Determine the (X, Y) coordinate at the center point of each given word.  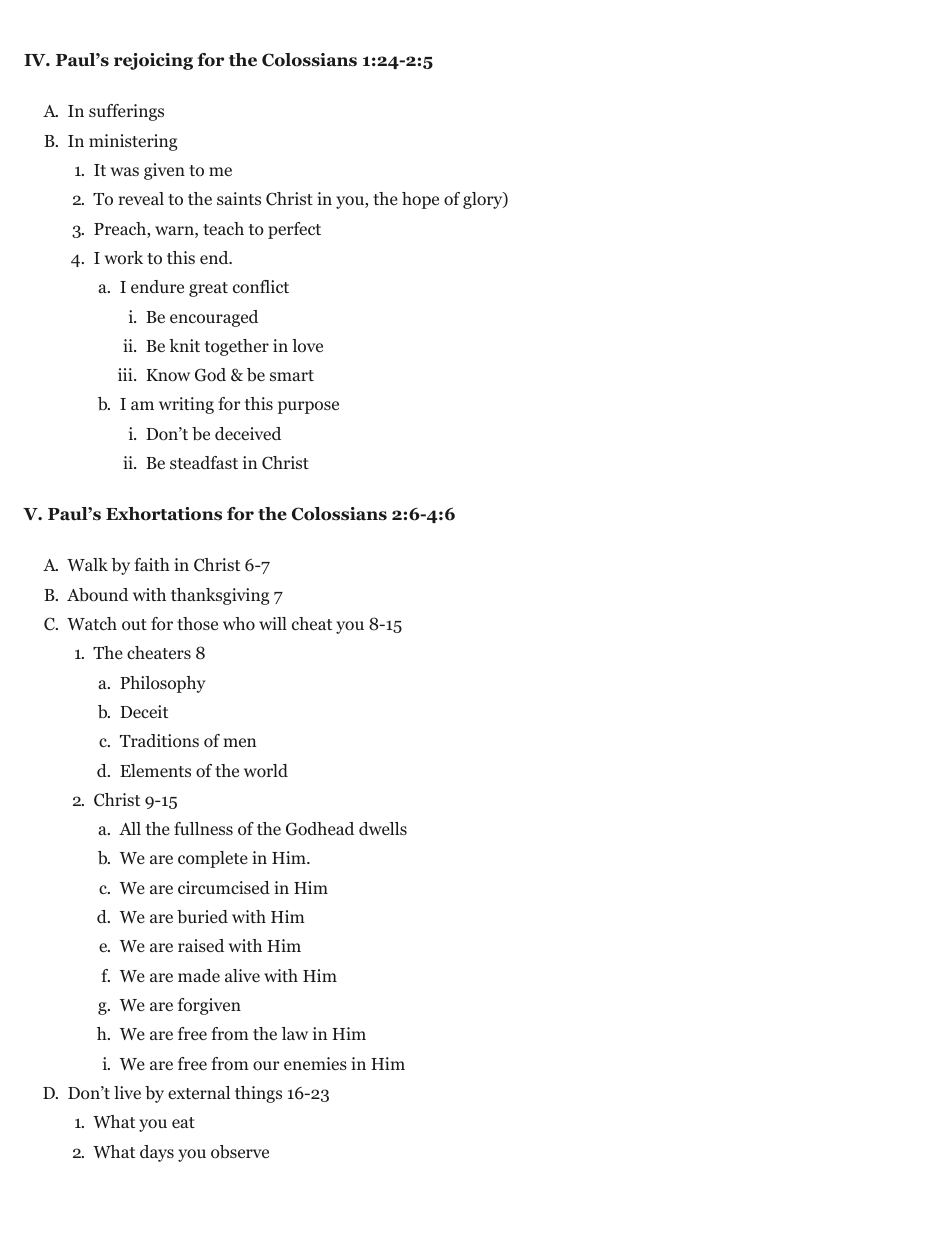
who (239, 624)
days (157, 1153)
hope (420, 200)
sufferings (126, 112)
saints (239, 198)
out (134, 625)
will (273, 623)
